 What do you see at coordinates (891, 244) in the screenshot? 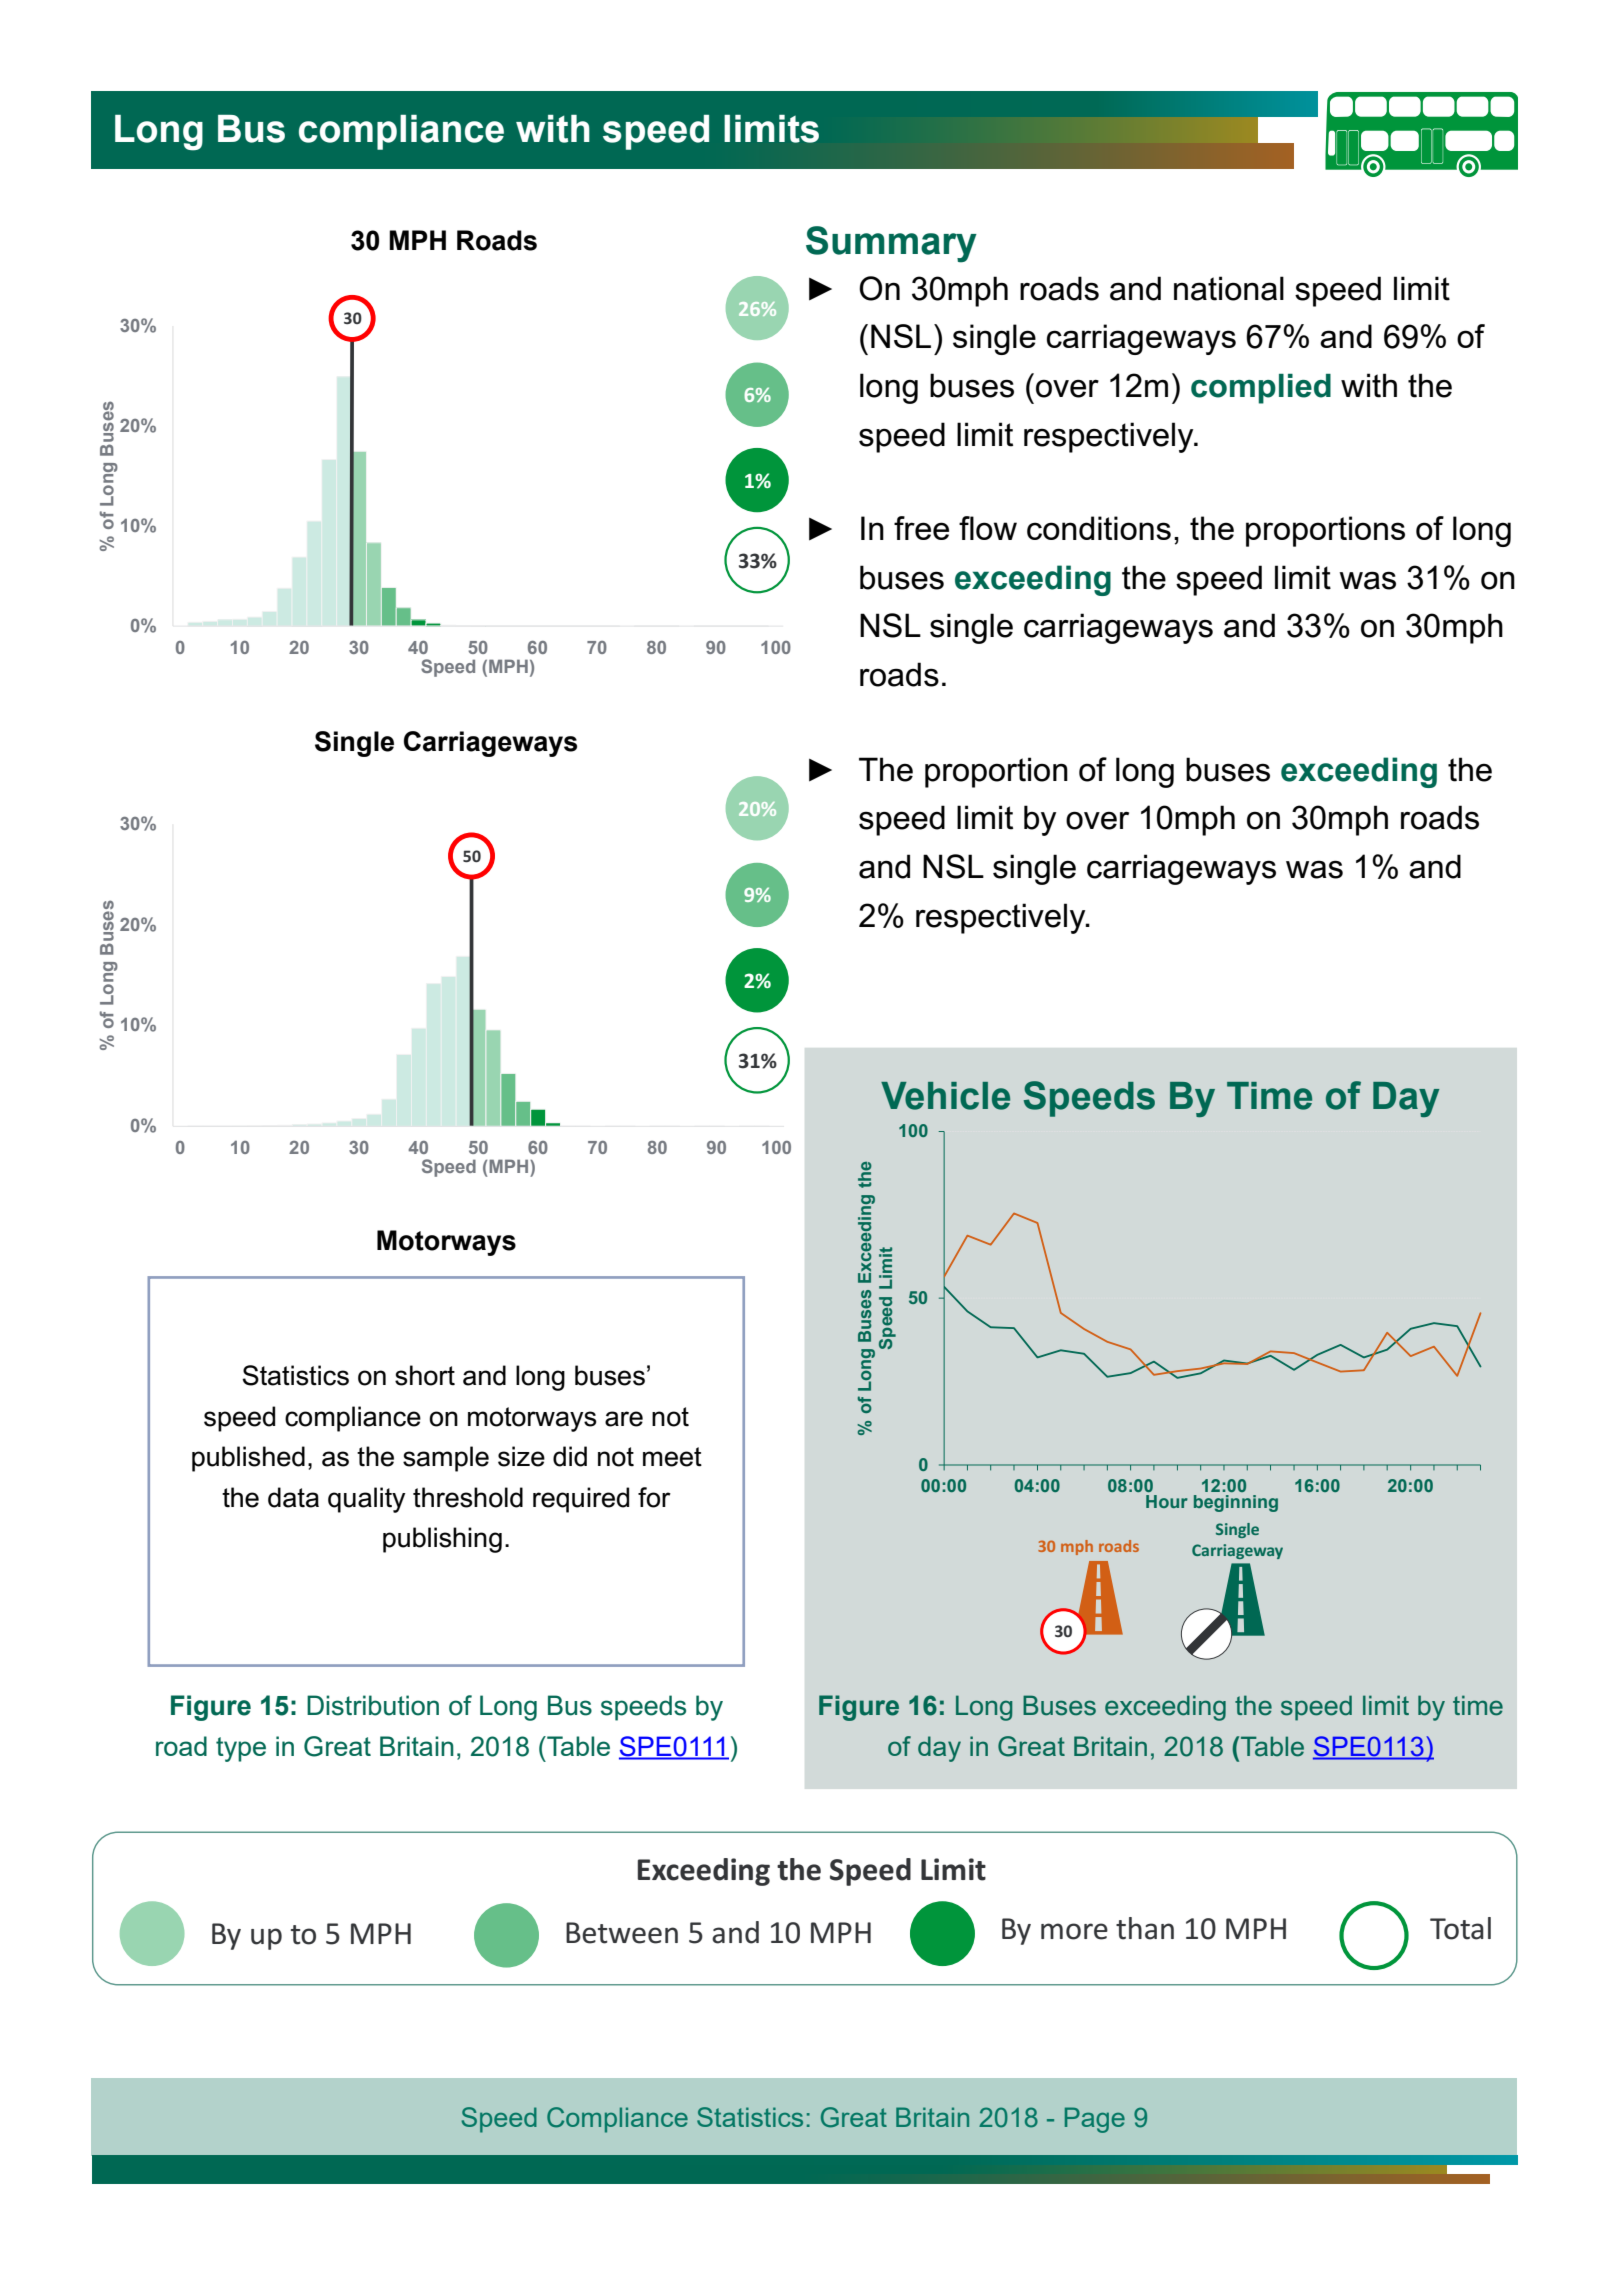
I see `Summary` at bounding box center [891, 244].
